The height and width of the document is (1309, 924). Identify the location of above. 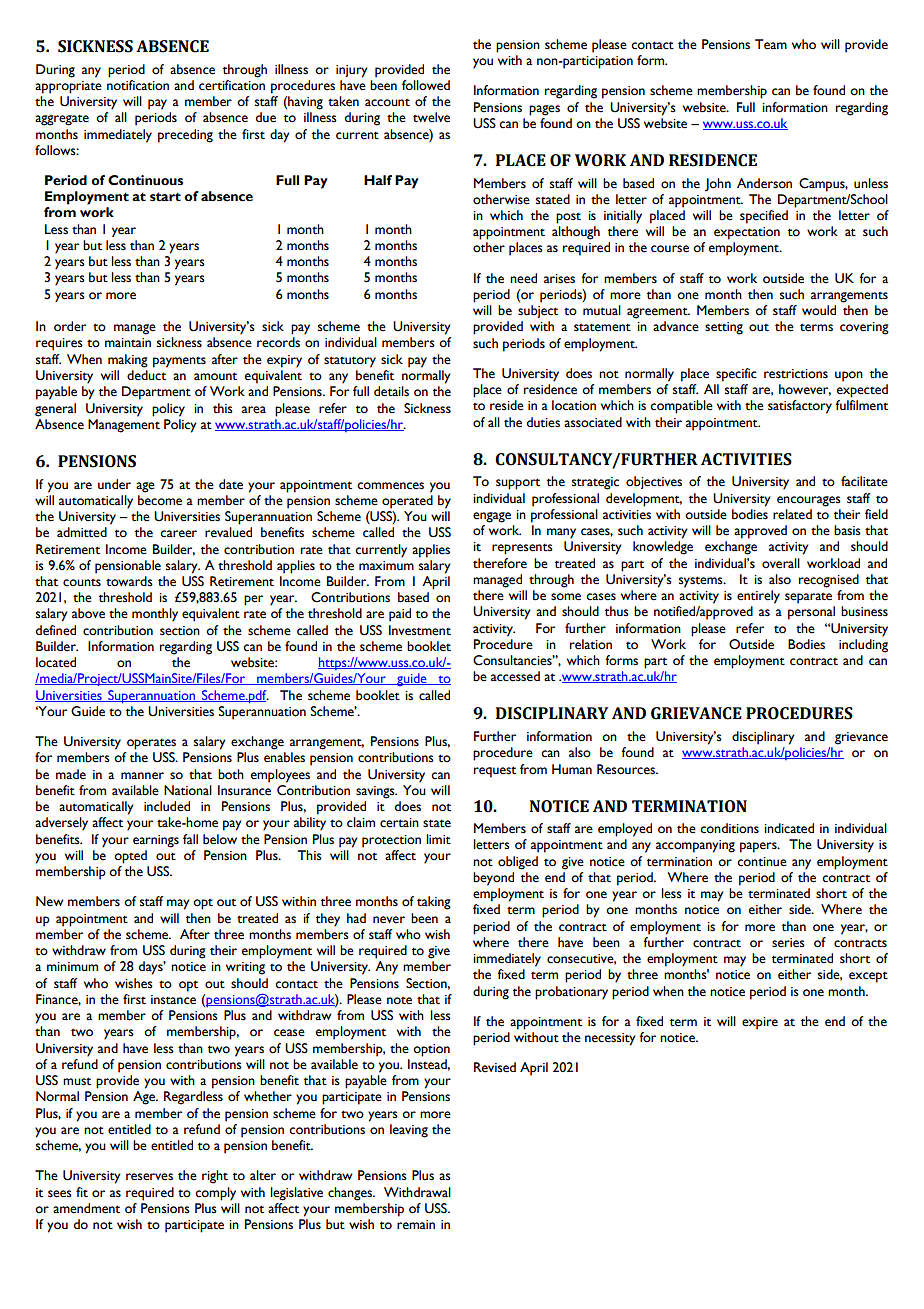
(88, 613).
